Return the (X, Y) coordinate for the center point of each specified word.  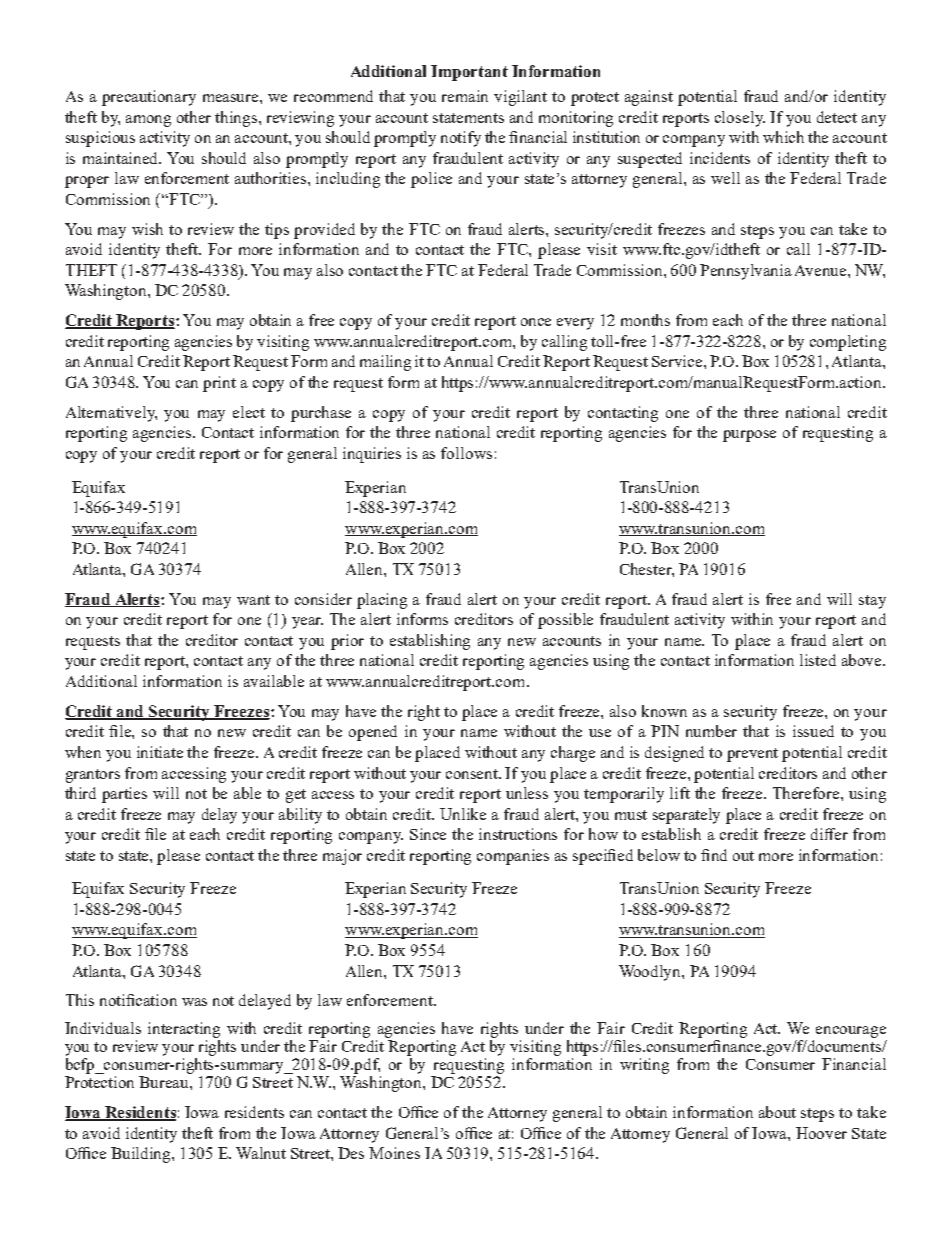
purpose (749, 436)
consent (473, 774)
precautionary (149, 98)
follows (466, 453)
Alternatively (111, 414)
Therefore (807, 793)
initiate (160, 752)
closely (740, 119)
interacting (184, 1030)
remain (465, 96)
